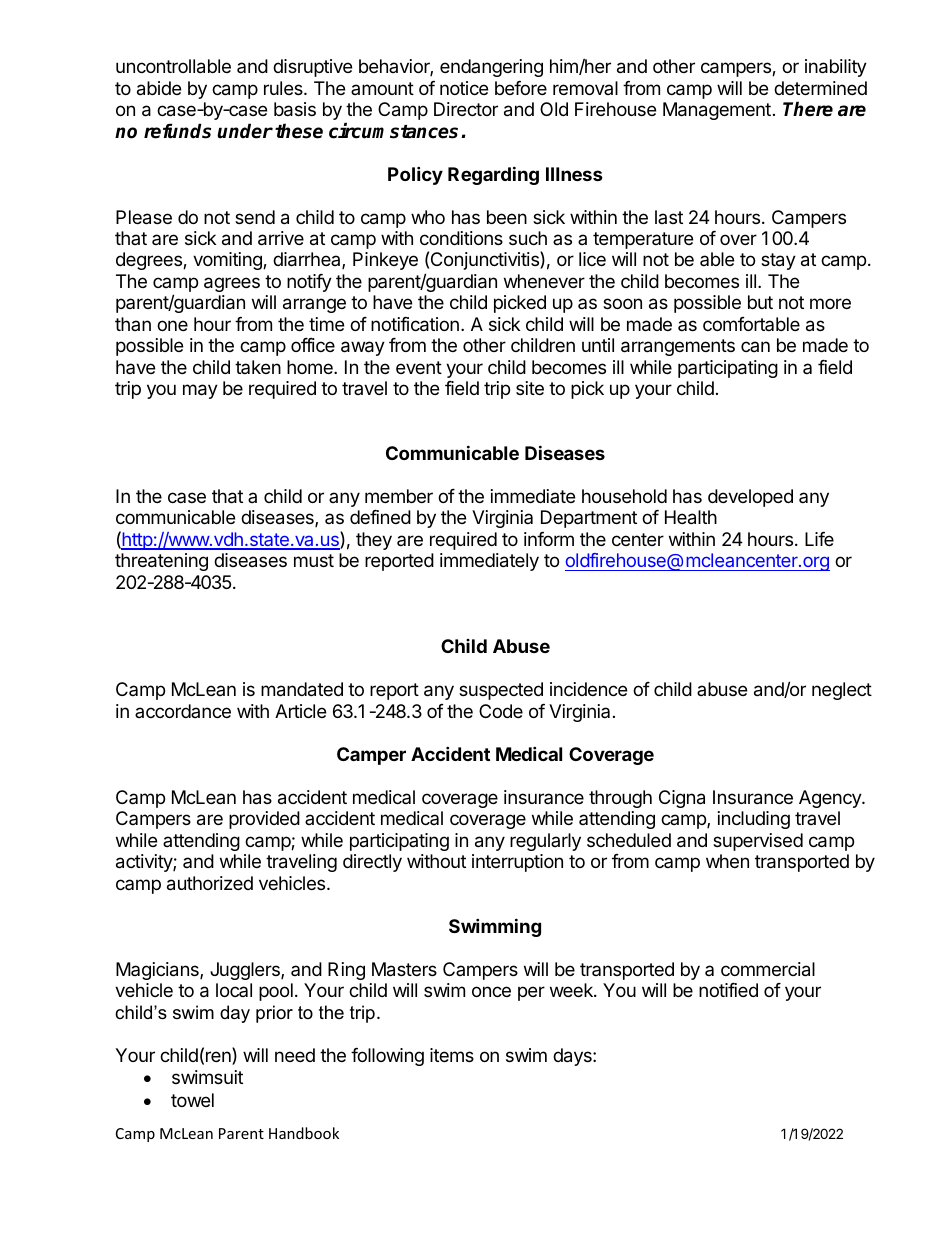 The width and height of the screenshot is (952, 1233). I want to click on Director, so click(466, 109).
